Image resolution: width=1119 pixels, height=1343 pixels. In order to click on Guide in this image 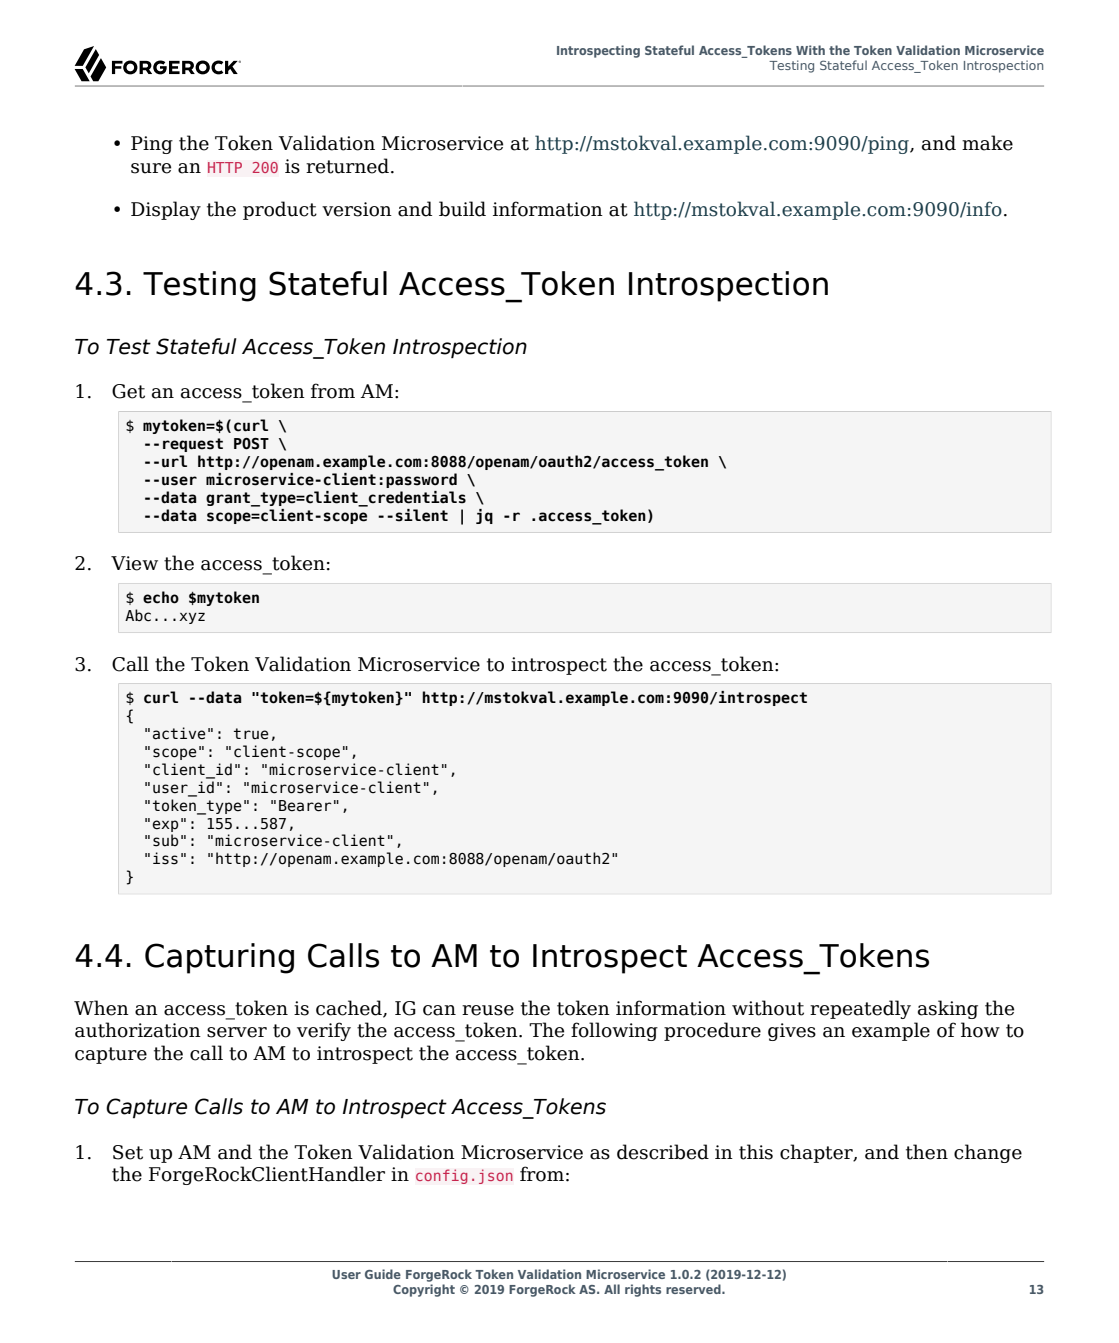, I will do `click(383, 1274)`.
